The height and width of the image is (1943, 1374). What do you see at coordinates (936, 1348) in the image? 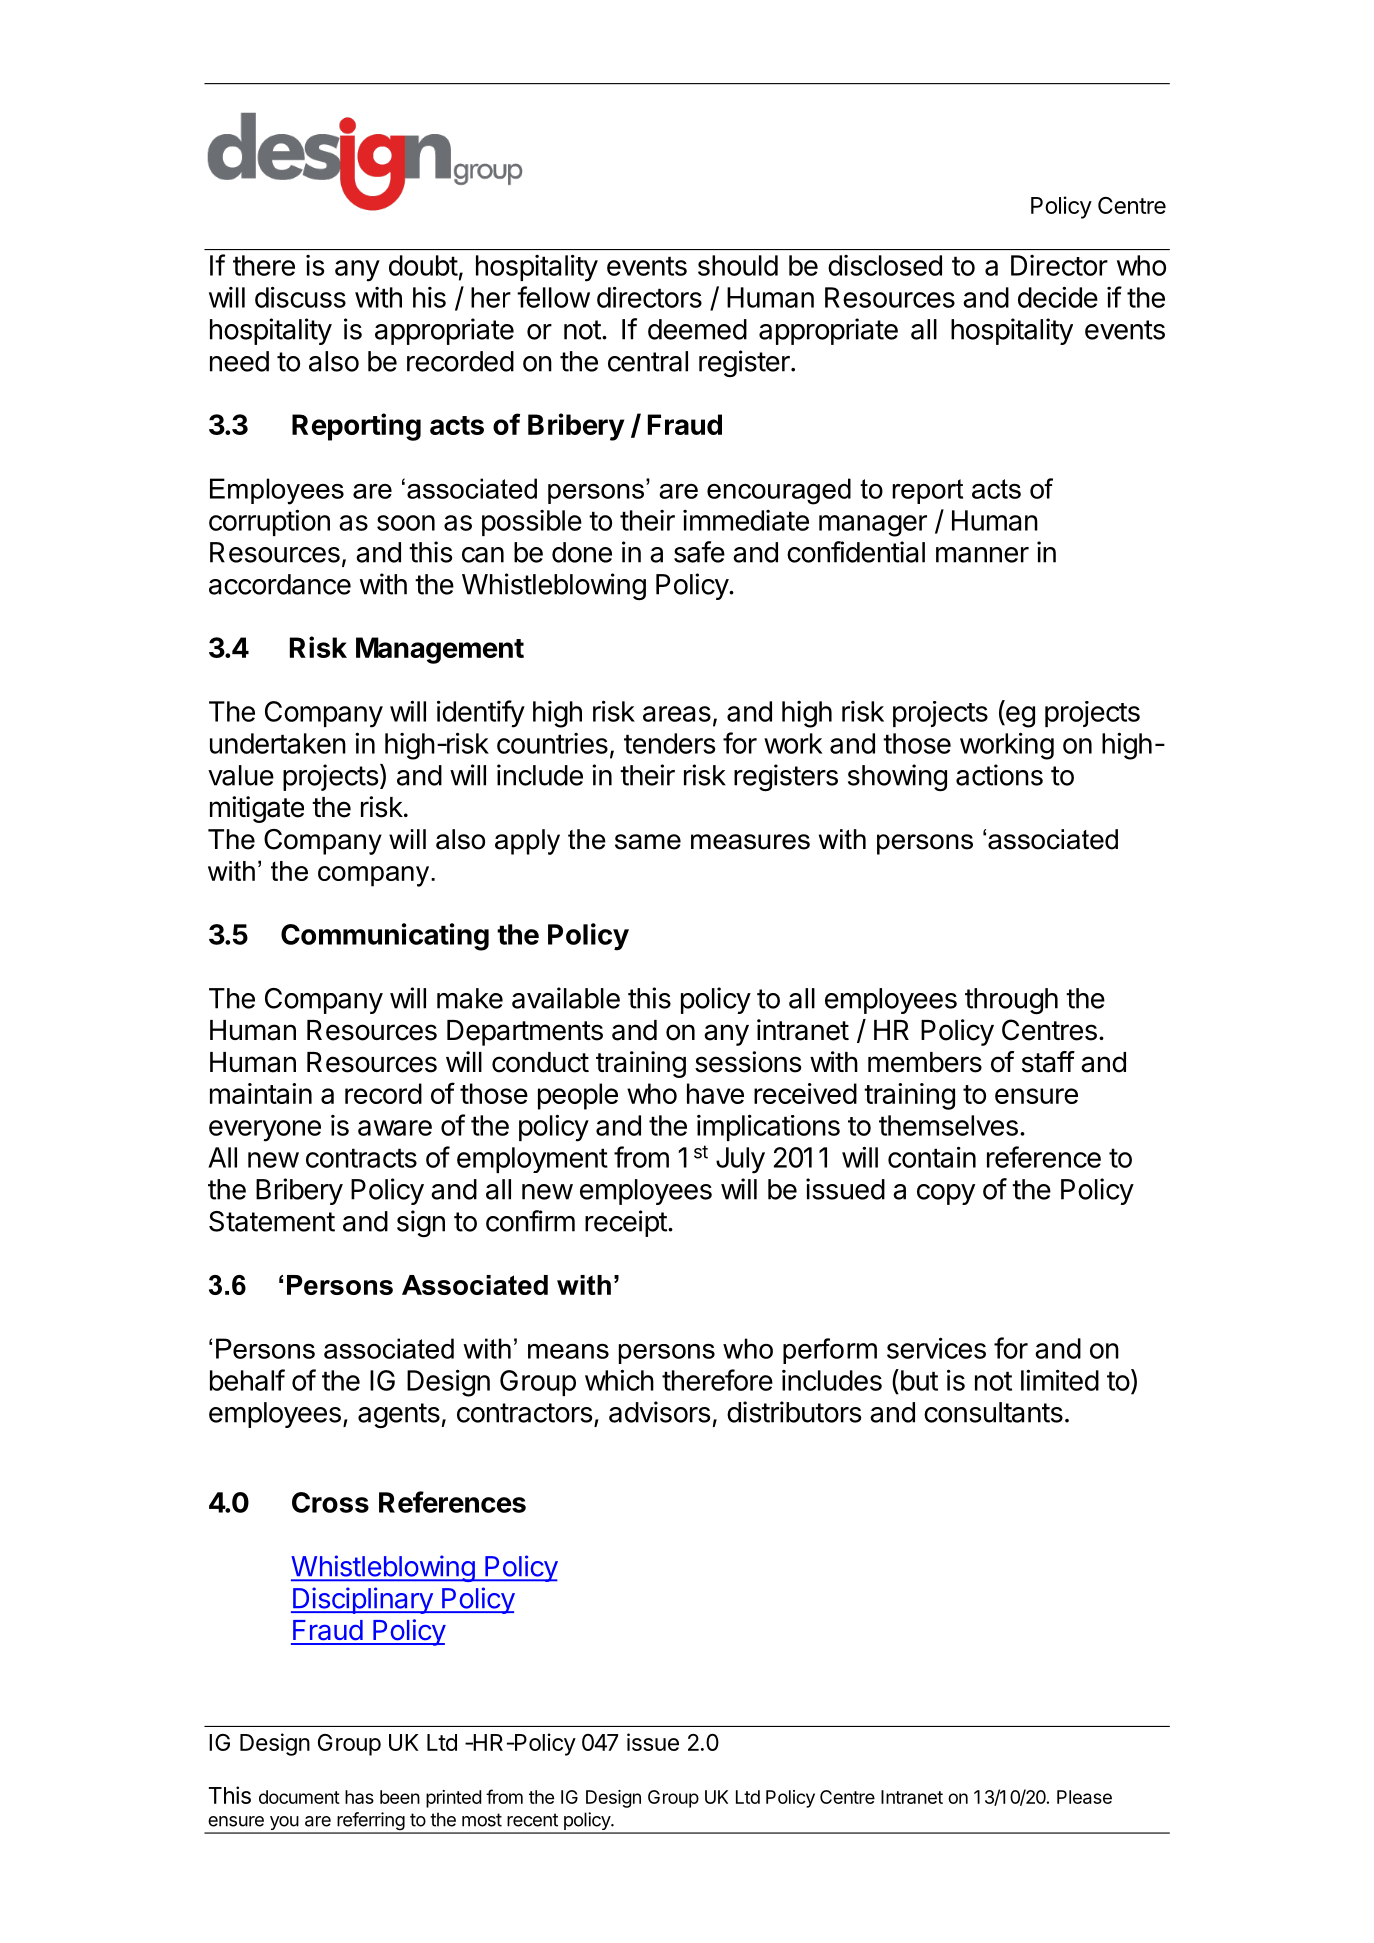
I see `services` at bounding box center [936, 1348].
